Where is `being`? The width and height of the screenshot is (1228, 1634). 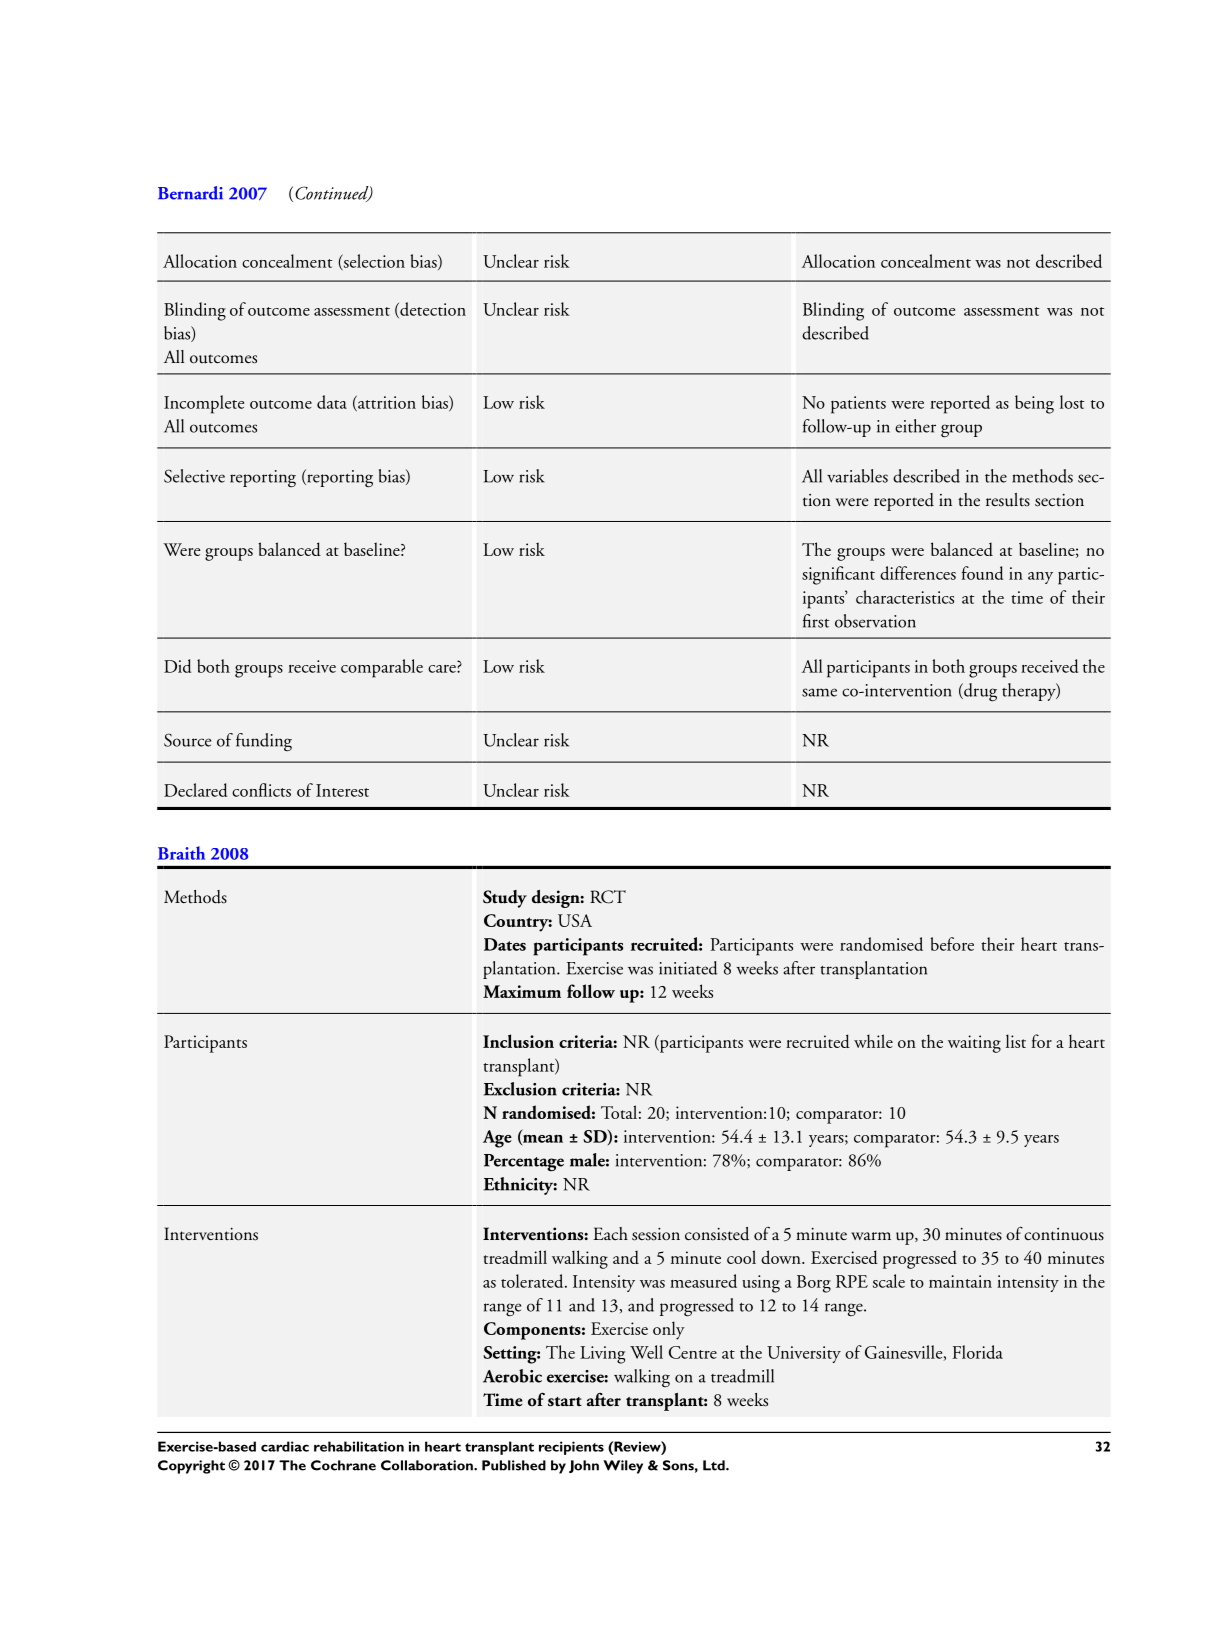
being is located at coordinates (1034, 404).
